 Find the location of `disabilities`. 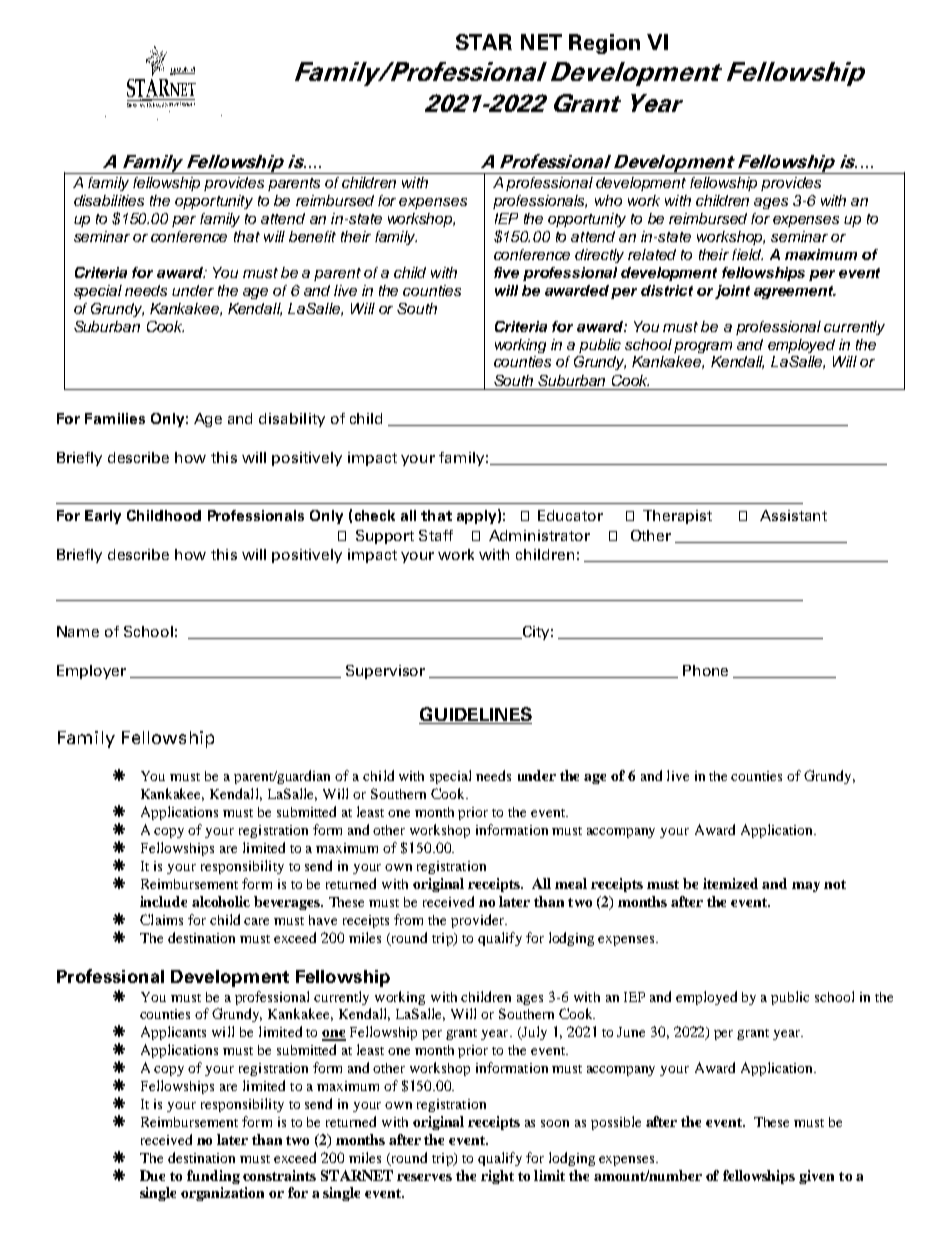

disabilities is located at coordinates (109, 200).
